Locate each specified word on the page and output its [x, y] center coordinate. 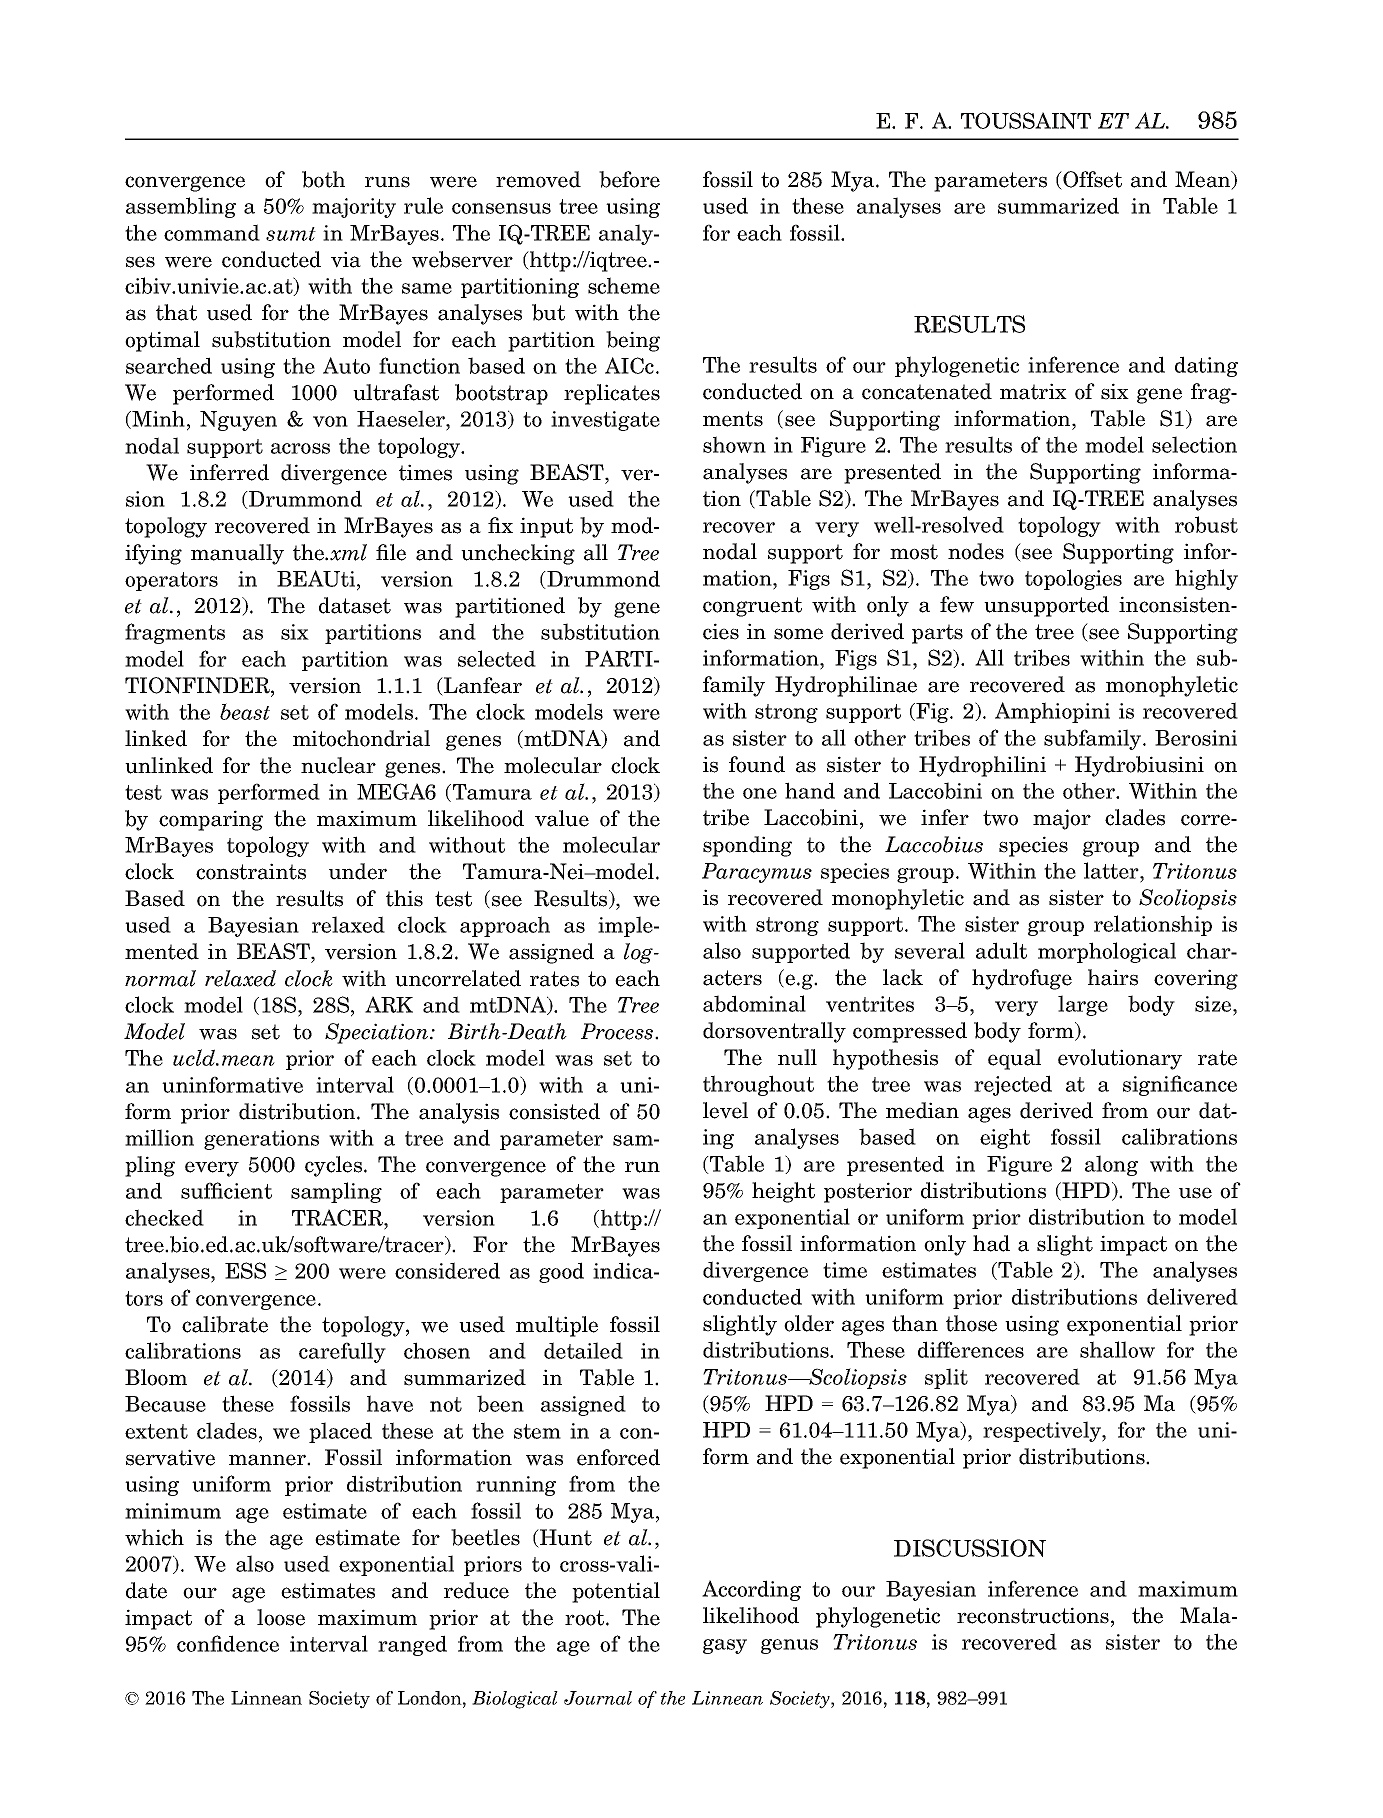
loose [281, 1617]
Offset [1091, 180]
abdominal [754, 1003]
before [629, 179]
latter [1112, 870]
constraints [251, 871]
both [323, 179]
